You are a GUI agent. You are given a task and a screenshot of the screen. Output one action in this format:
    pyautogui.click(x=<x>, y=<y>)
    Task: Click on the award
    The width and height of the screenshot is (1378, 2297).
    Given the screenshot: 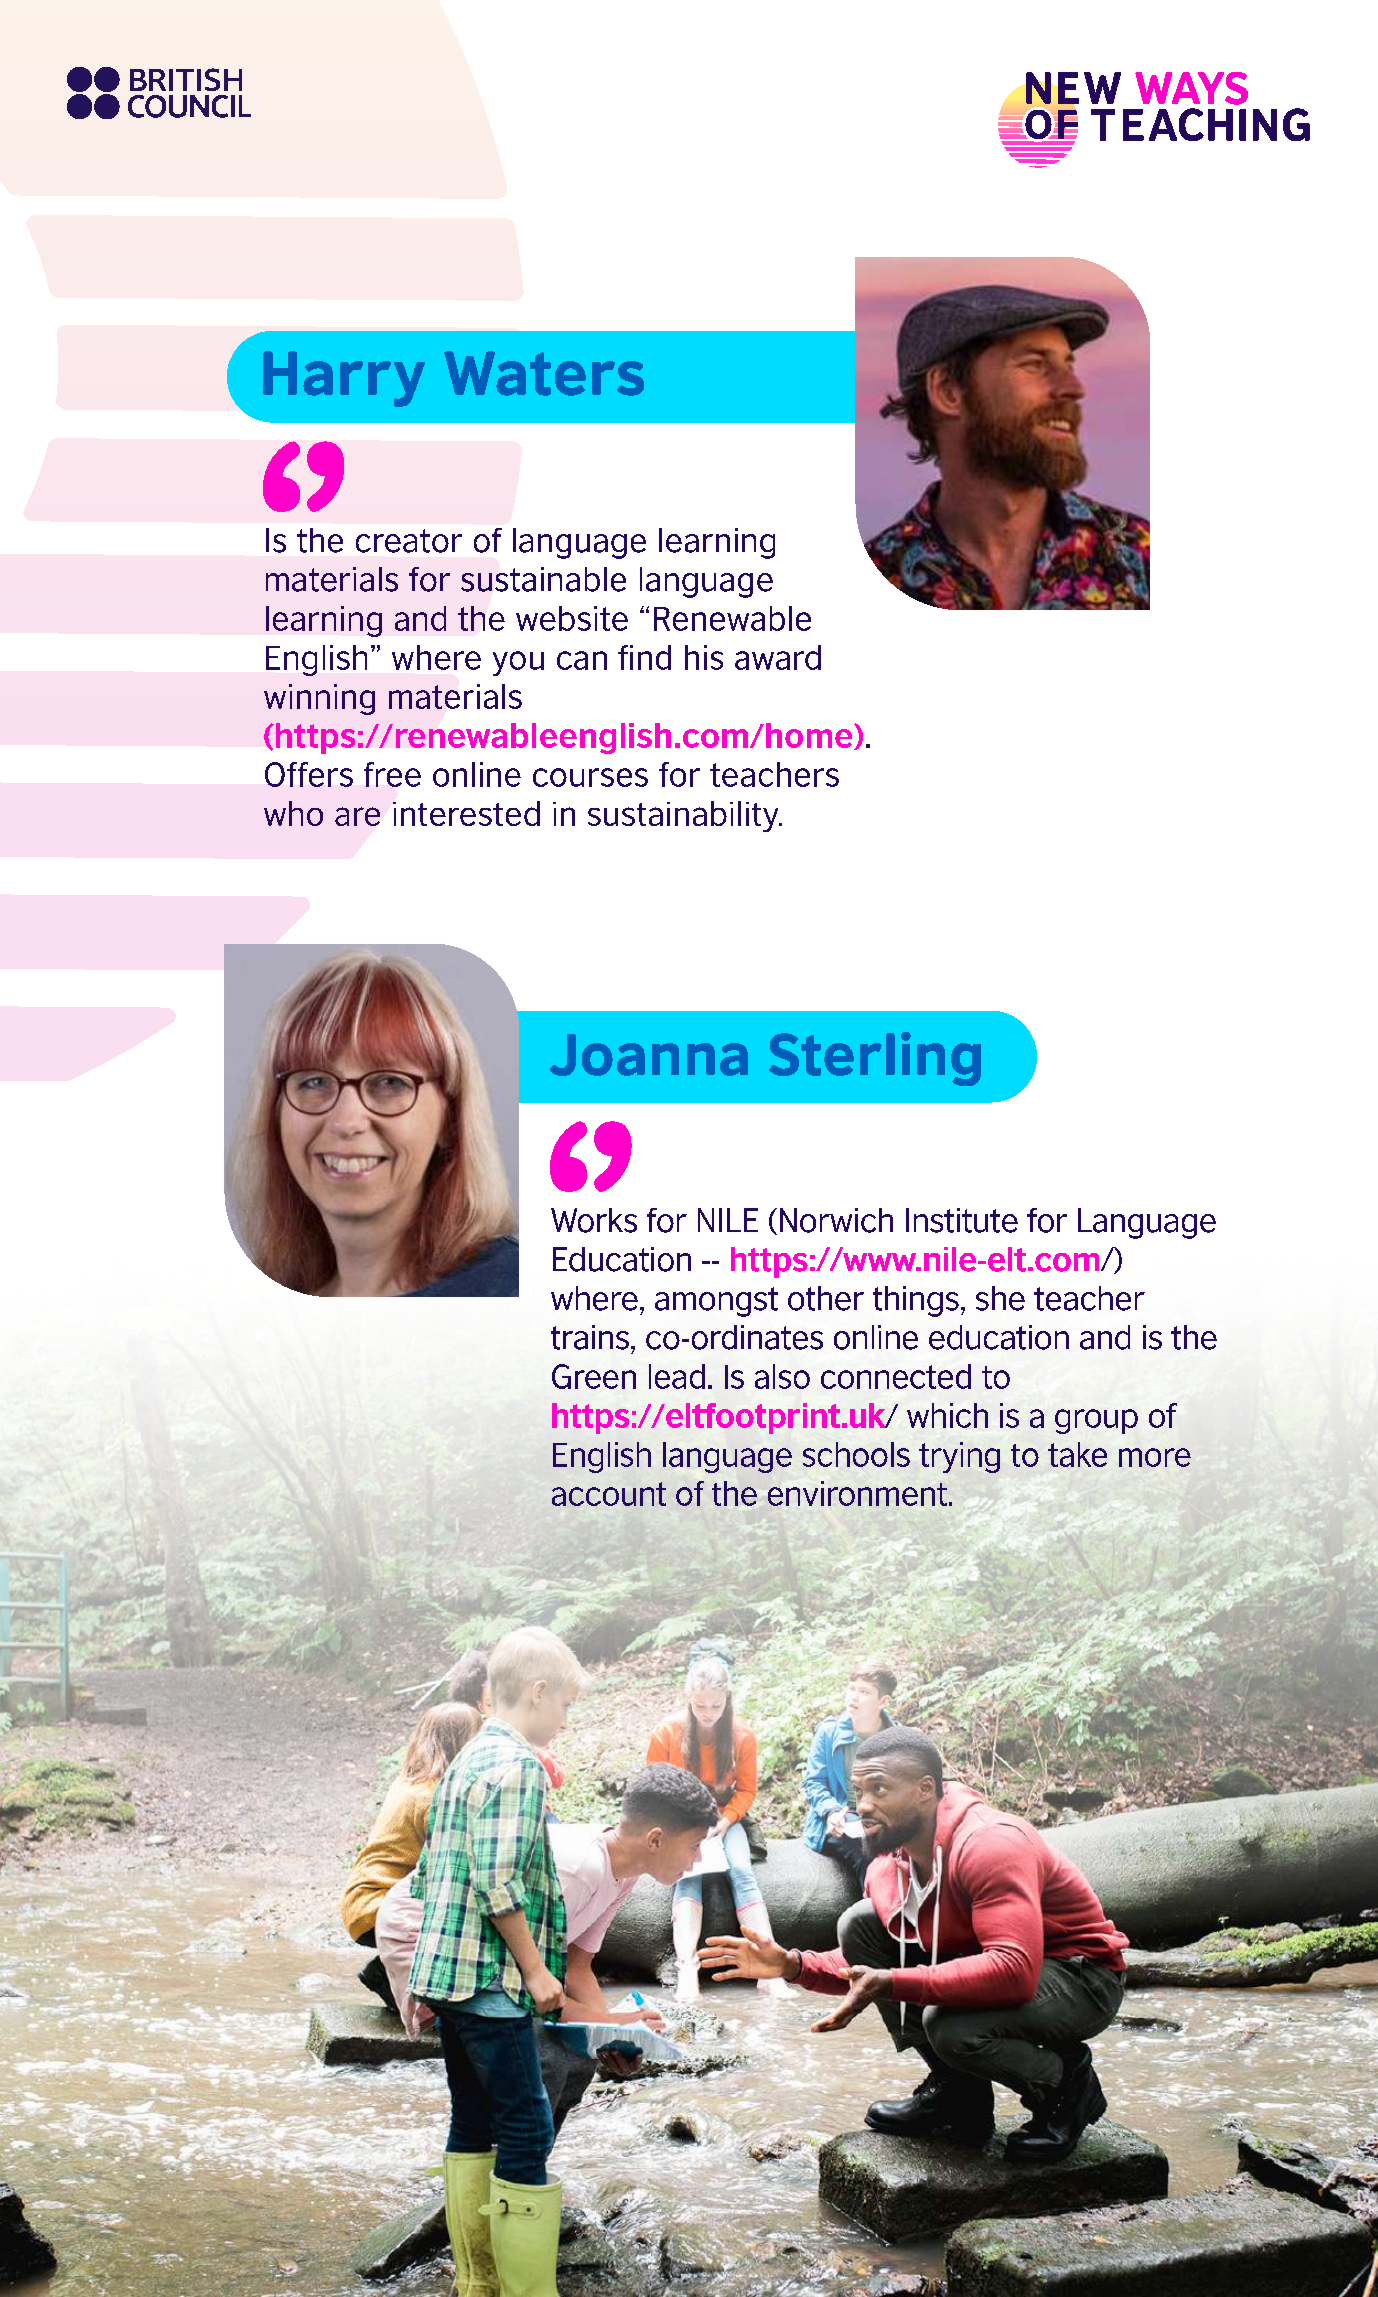 What is the action you would take?
    pyautogui.click(x=778, y=657)
